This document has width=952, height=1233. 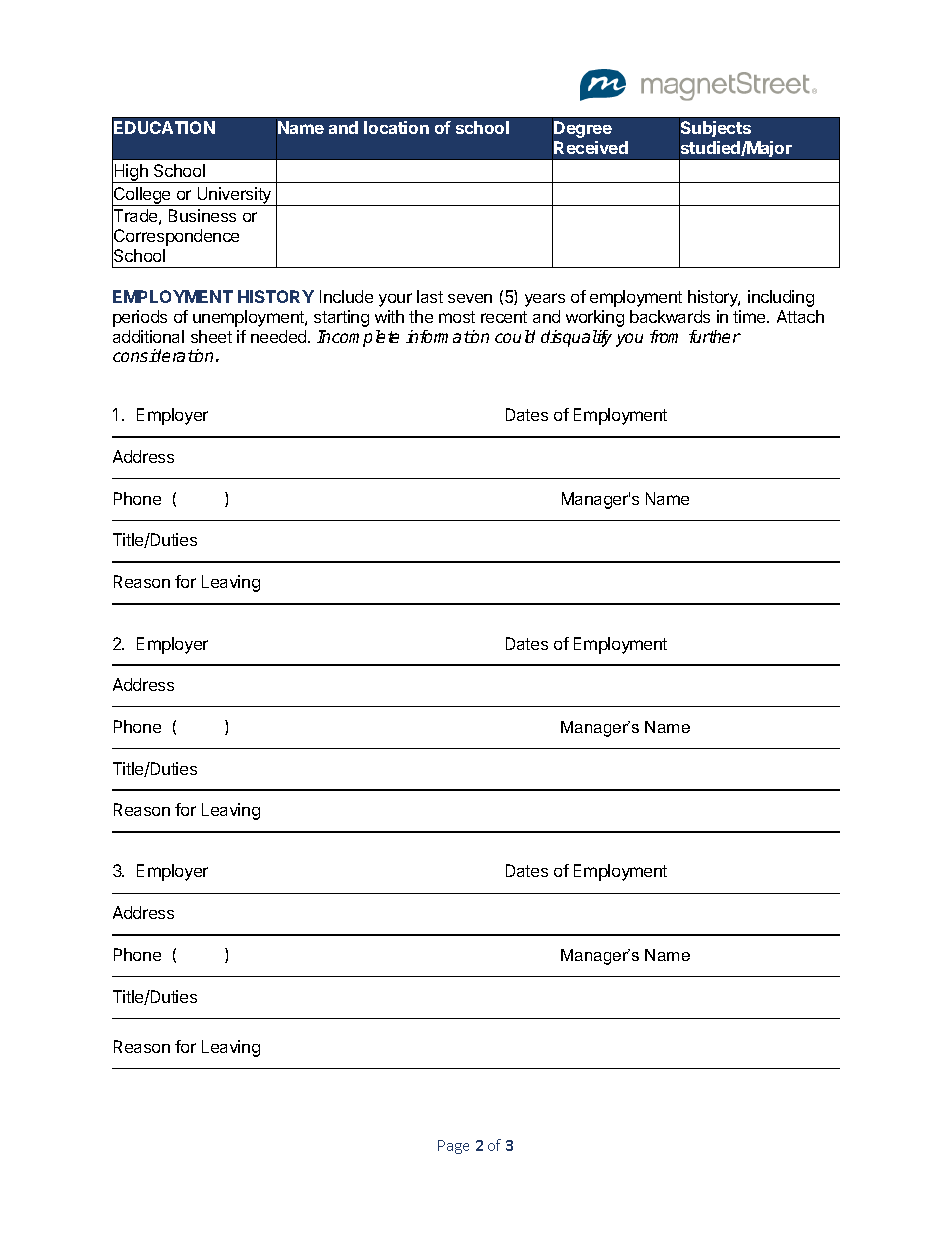 What do you see at coordinates (234, 196) in the document?
I see `University` at bounding box center [234, 196].
